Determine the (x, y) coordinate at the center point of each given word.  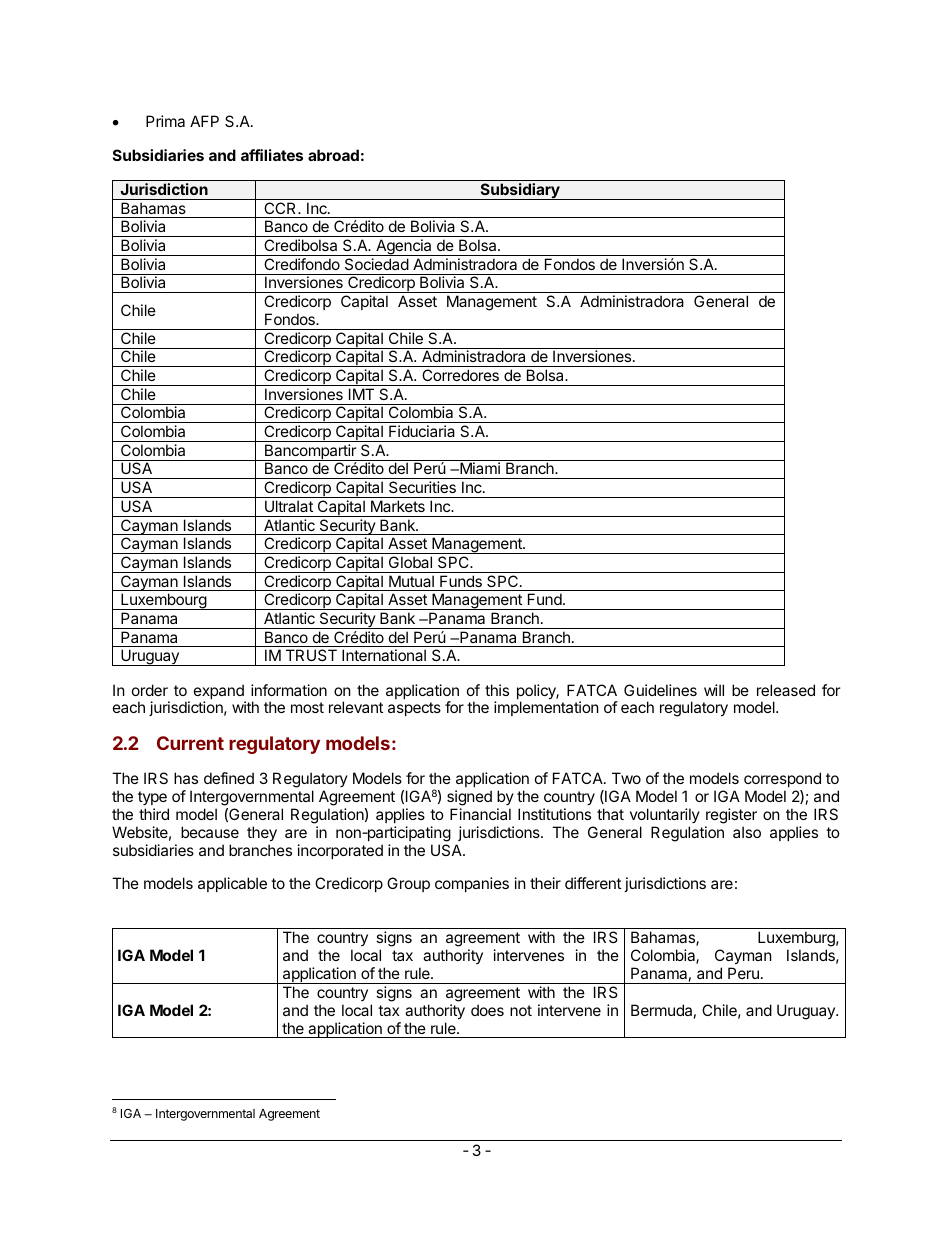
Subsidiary (520, 191)
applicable (232, 884)
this (497, 690)
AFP (204, 121)
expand (220, 693)
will (714, 690)
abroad (333, 155)
